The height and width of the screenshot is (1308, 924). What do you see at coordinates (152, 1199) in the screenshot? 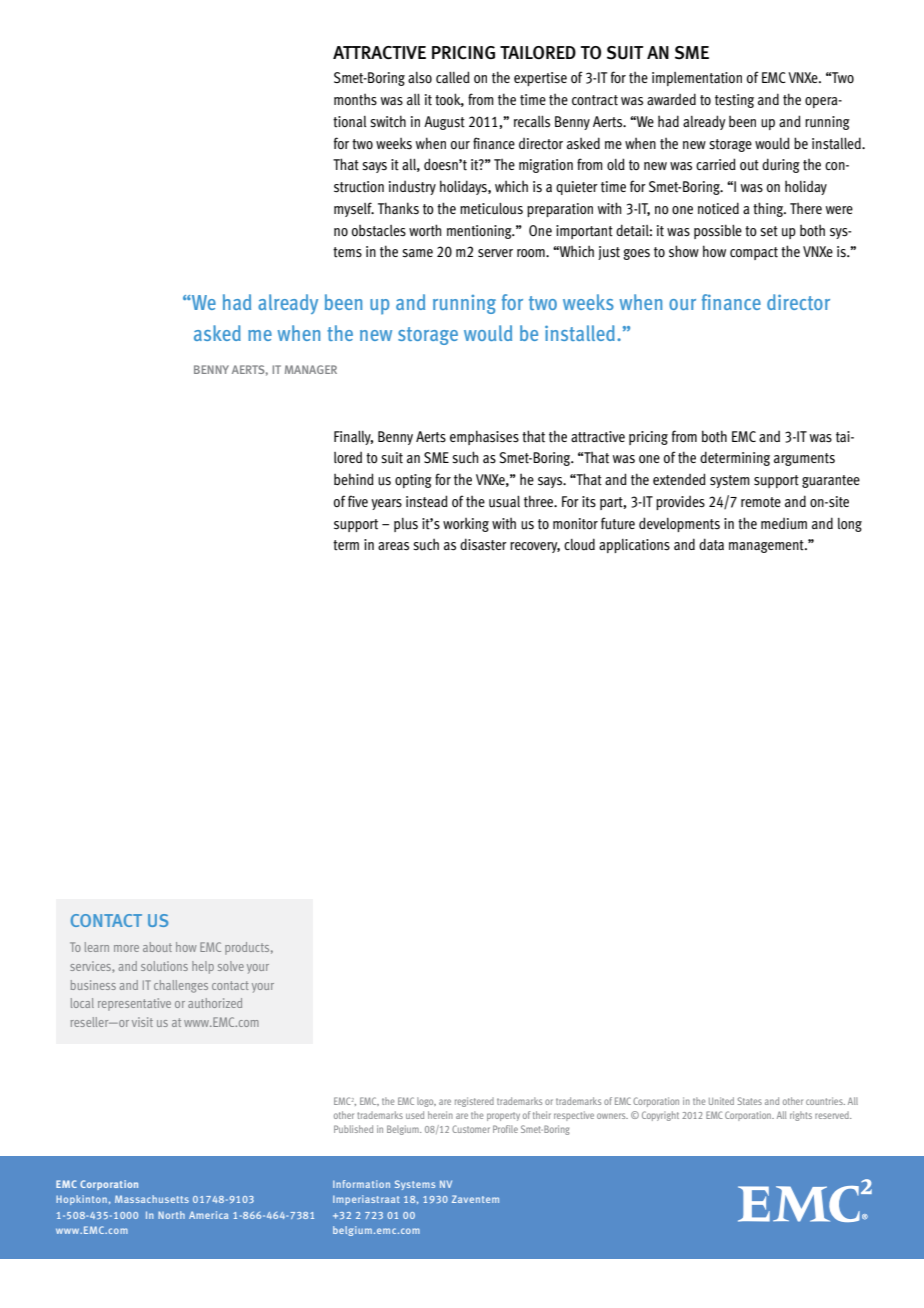
I see `Massachusetts` at bounding box center [152, 1199].
